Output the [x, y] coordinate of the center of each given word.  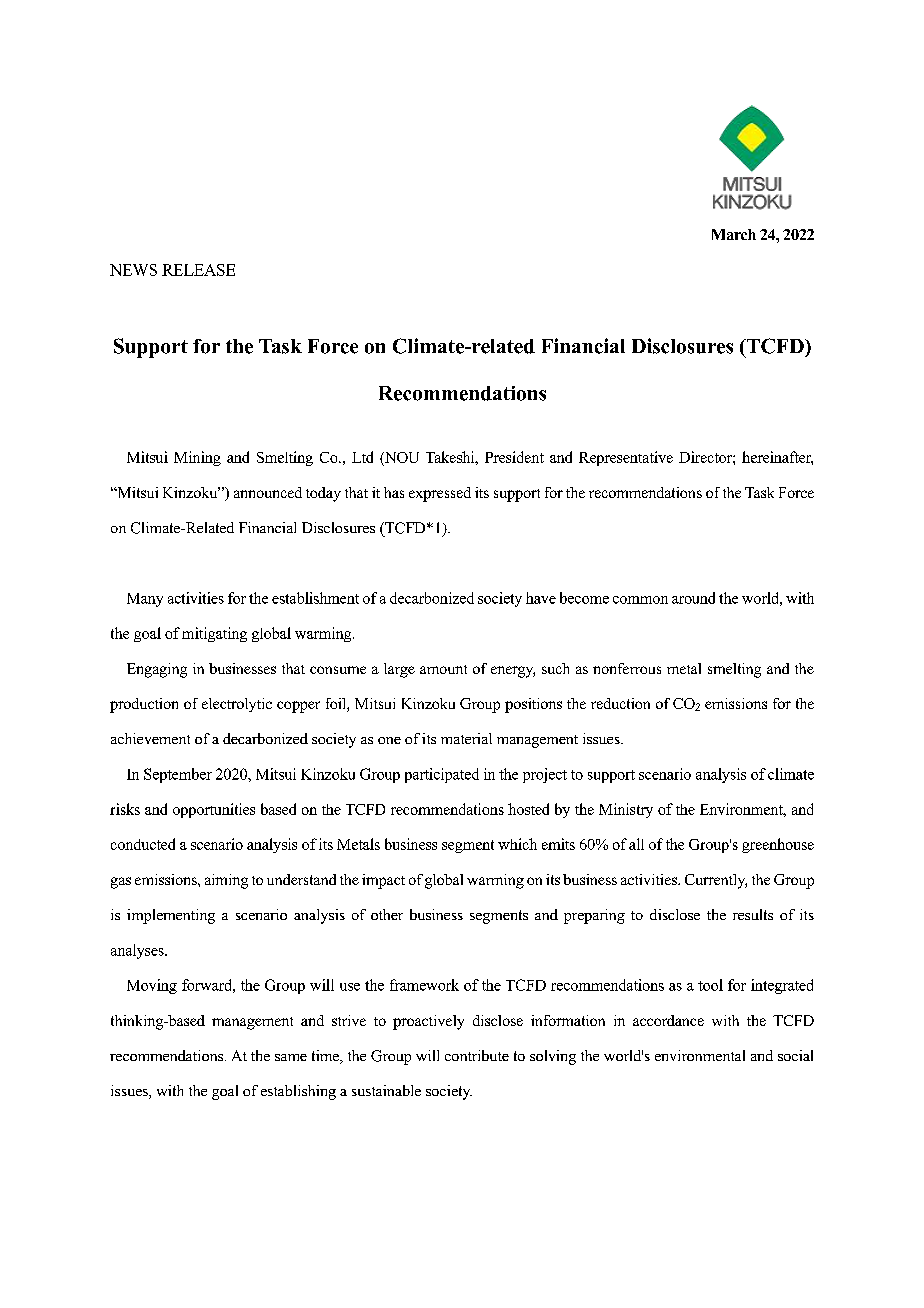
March [734, 234]
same [291, 1057]
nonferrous [627, 668]
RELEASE [198, 270]
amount [443, 669]
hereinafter [777, 458]
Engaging [157, 670]
